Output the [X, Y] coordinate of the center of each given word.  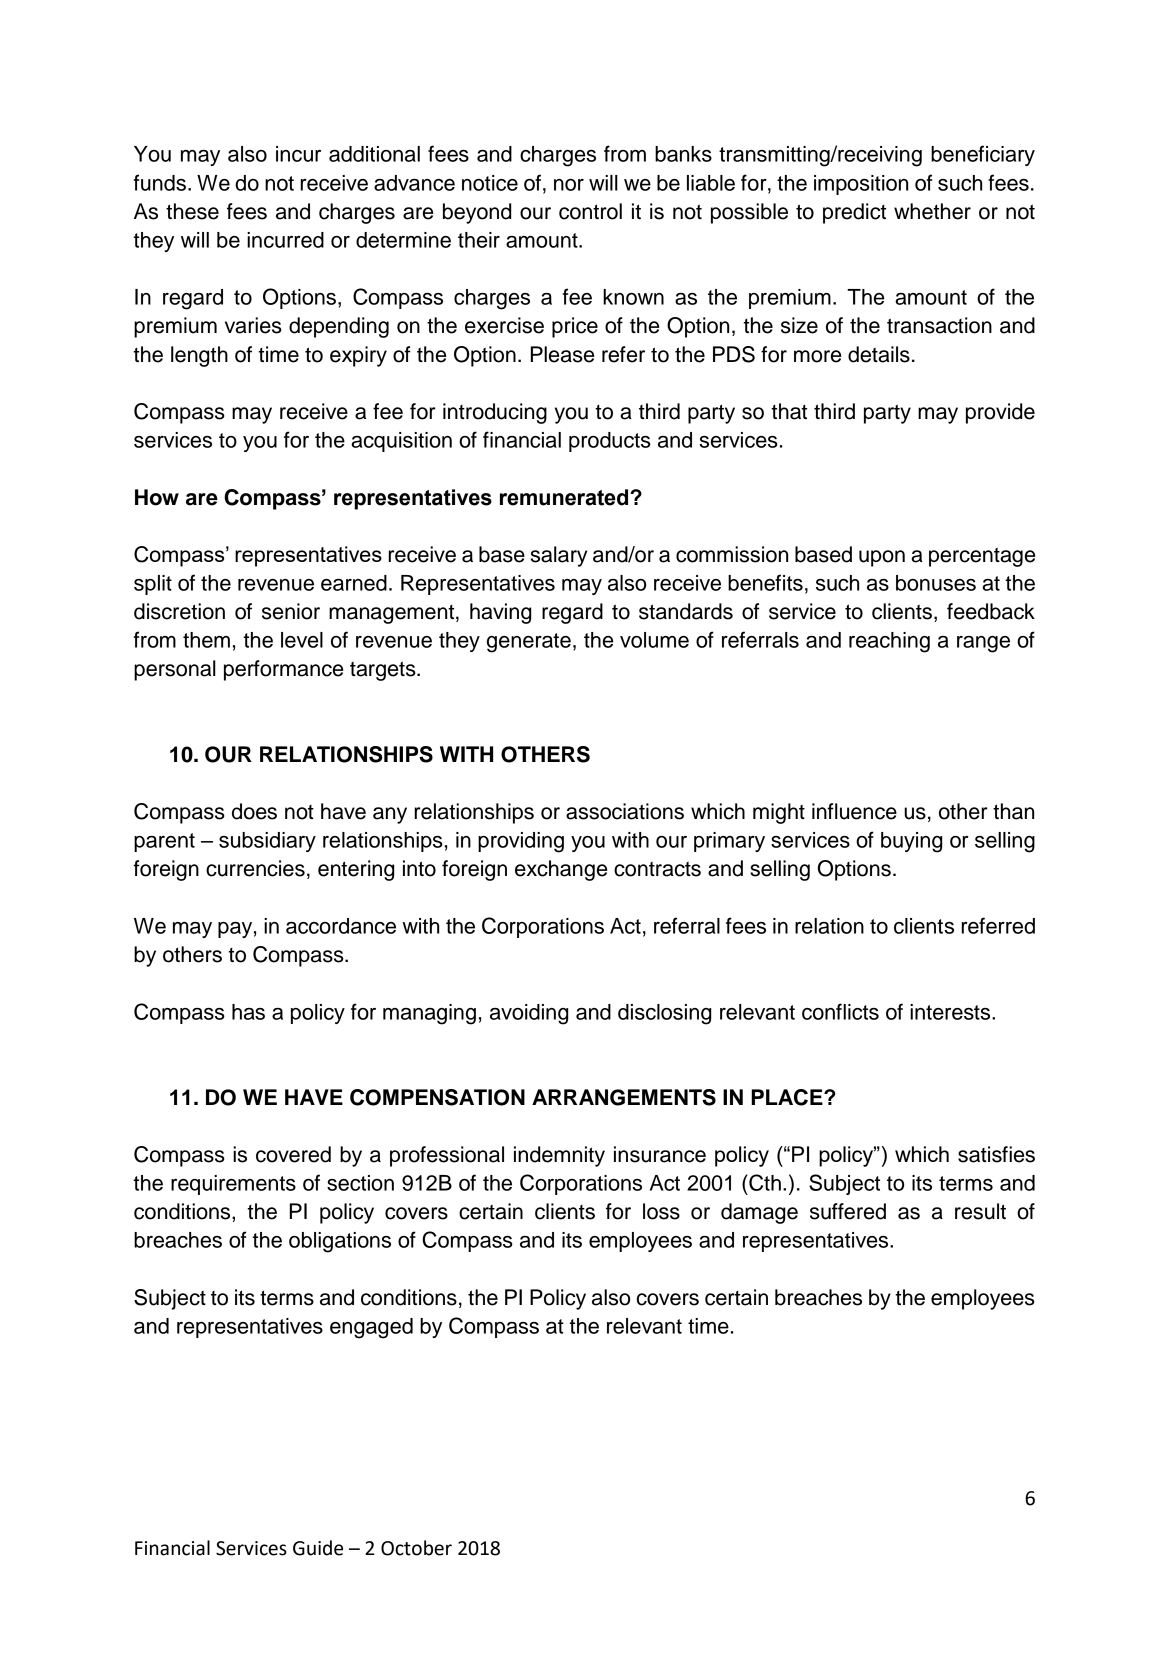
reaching [889, 642]
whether [932, 211]
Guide [318, 1548]
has [248, 1012]
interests [951, 1012]
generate [529, 643]
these [192, 211]
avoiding [529, 1014]
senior [291, 611]
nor [569, 185]
